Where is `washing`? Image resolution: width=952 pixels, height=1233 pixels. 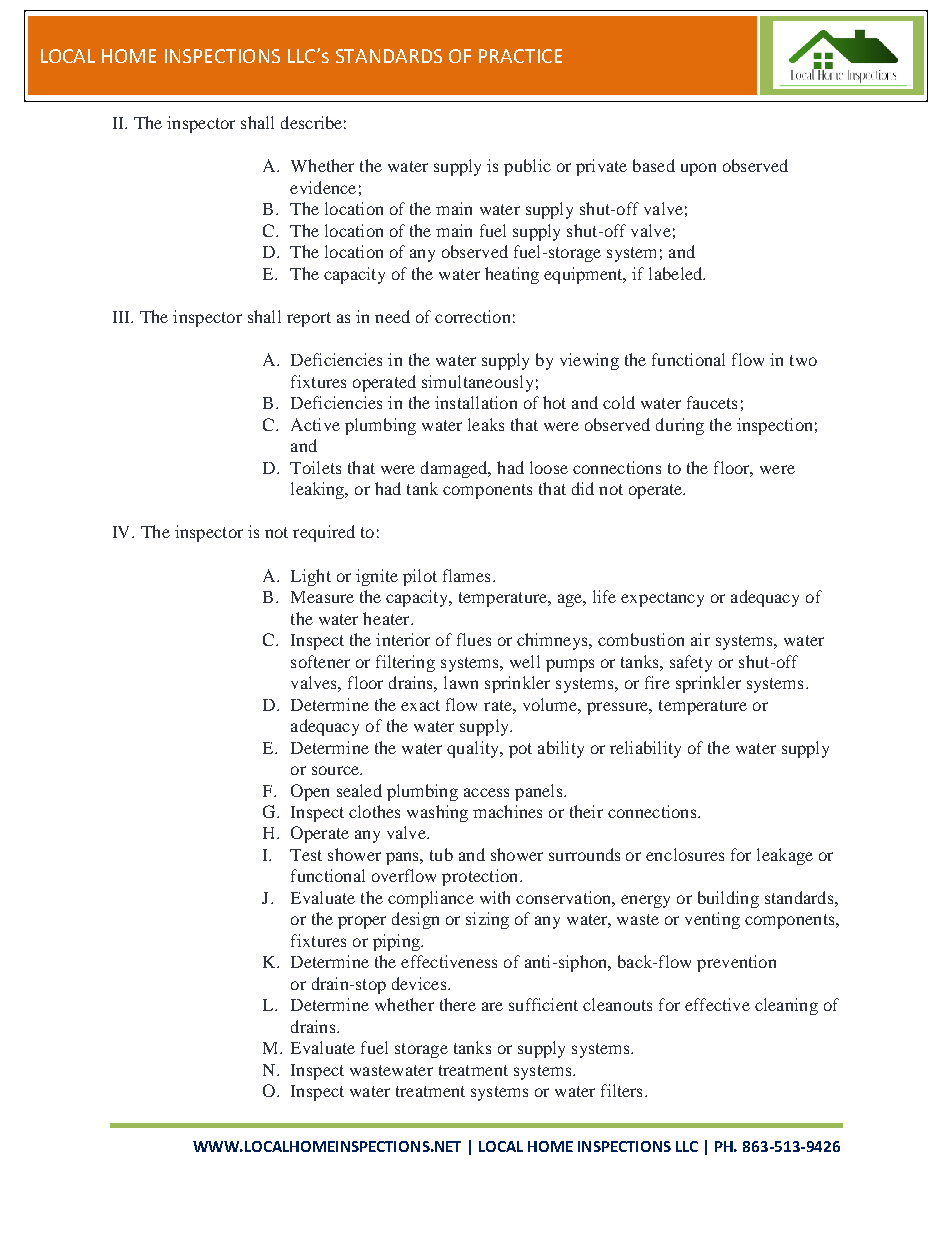 washing is located at coordinates (437, 813).
